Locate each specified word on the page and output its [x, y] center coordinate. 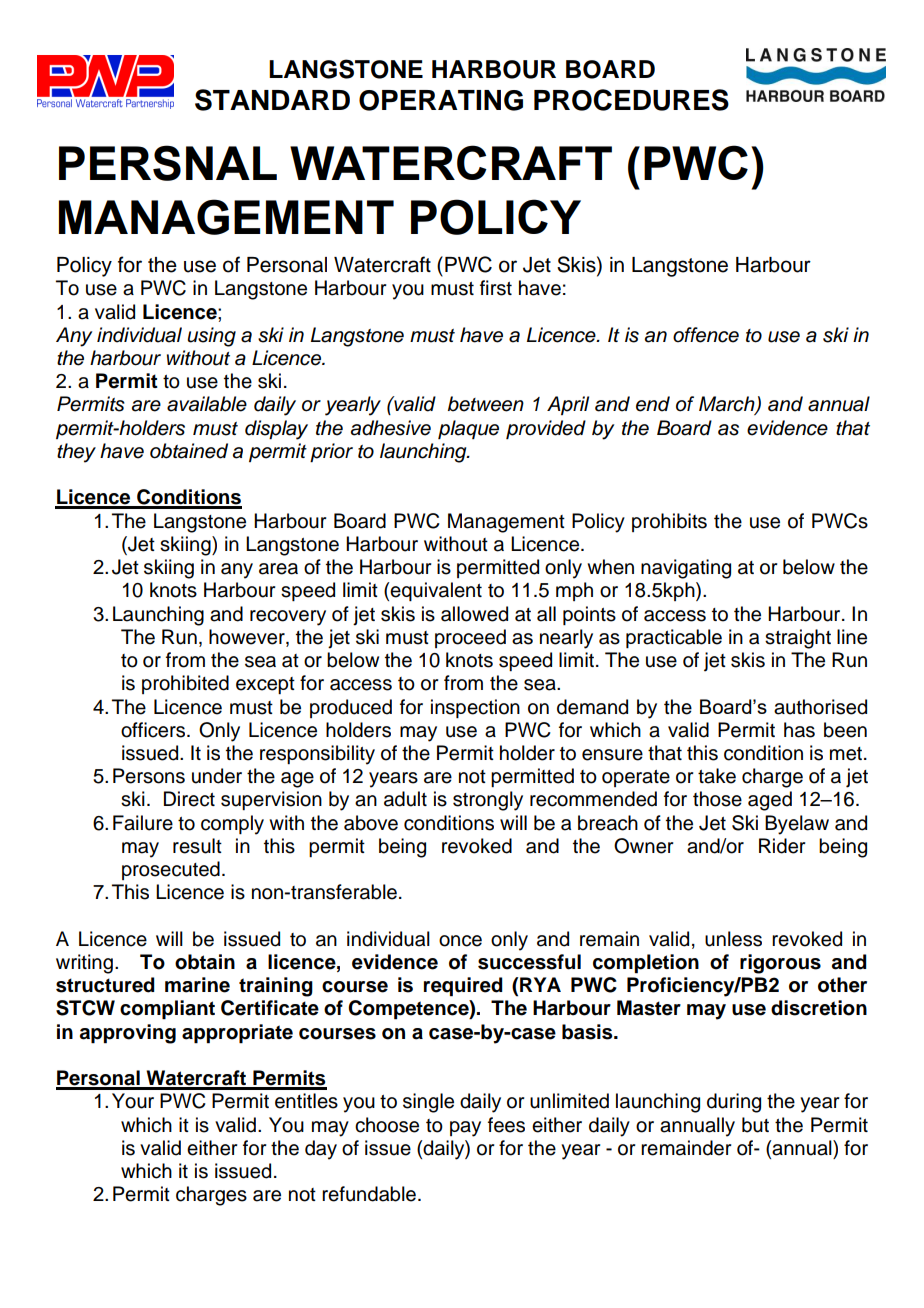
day [321, 1150]
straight [798, 639]
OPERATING [441, 100]
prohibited [185, 684]
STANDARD [272, 100]
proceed [470, 638]
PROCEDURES [631, 100]
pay [465, 1129]
